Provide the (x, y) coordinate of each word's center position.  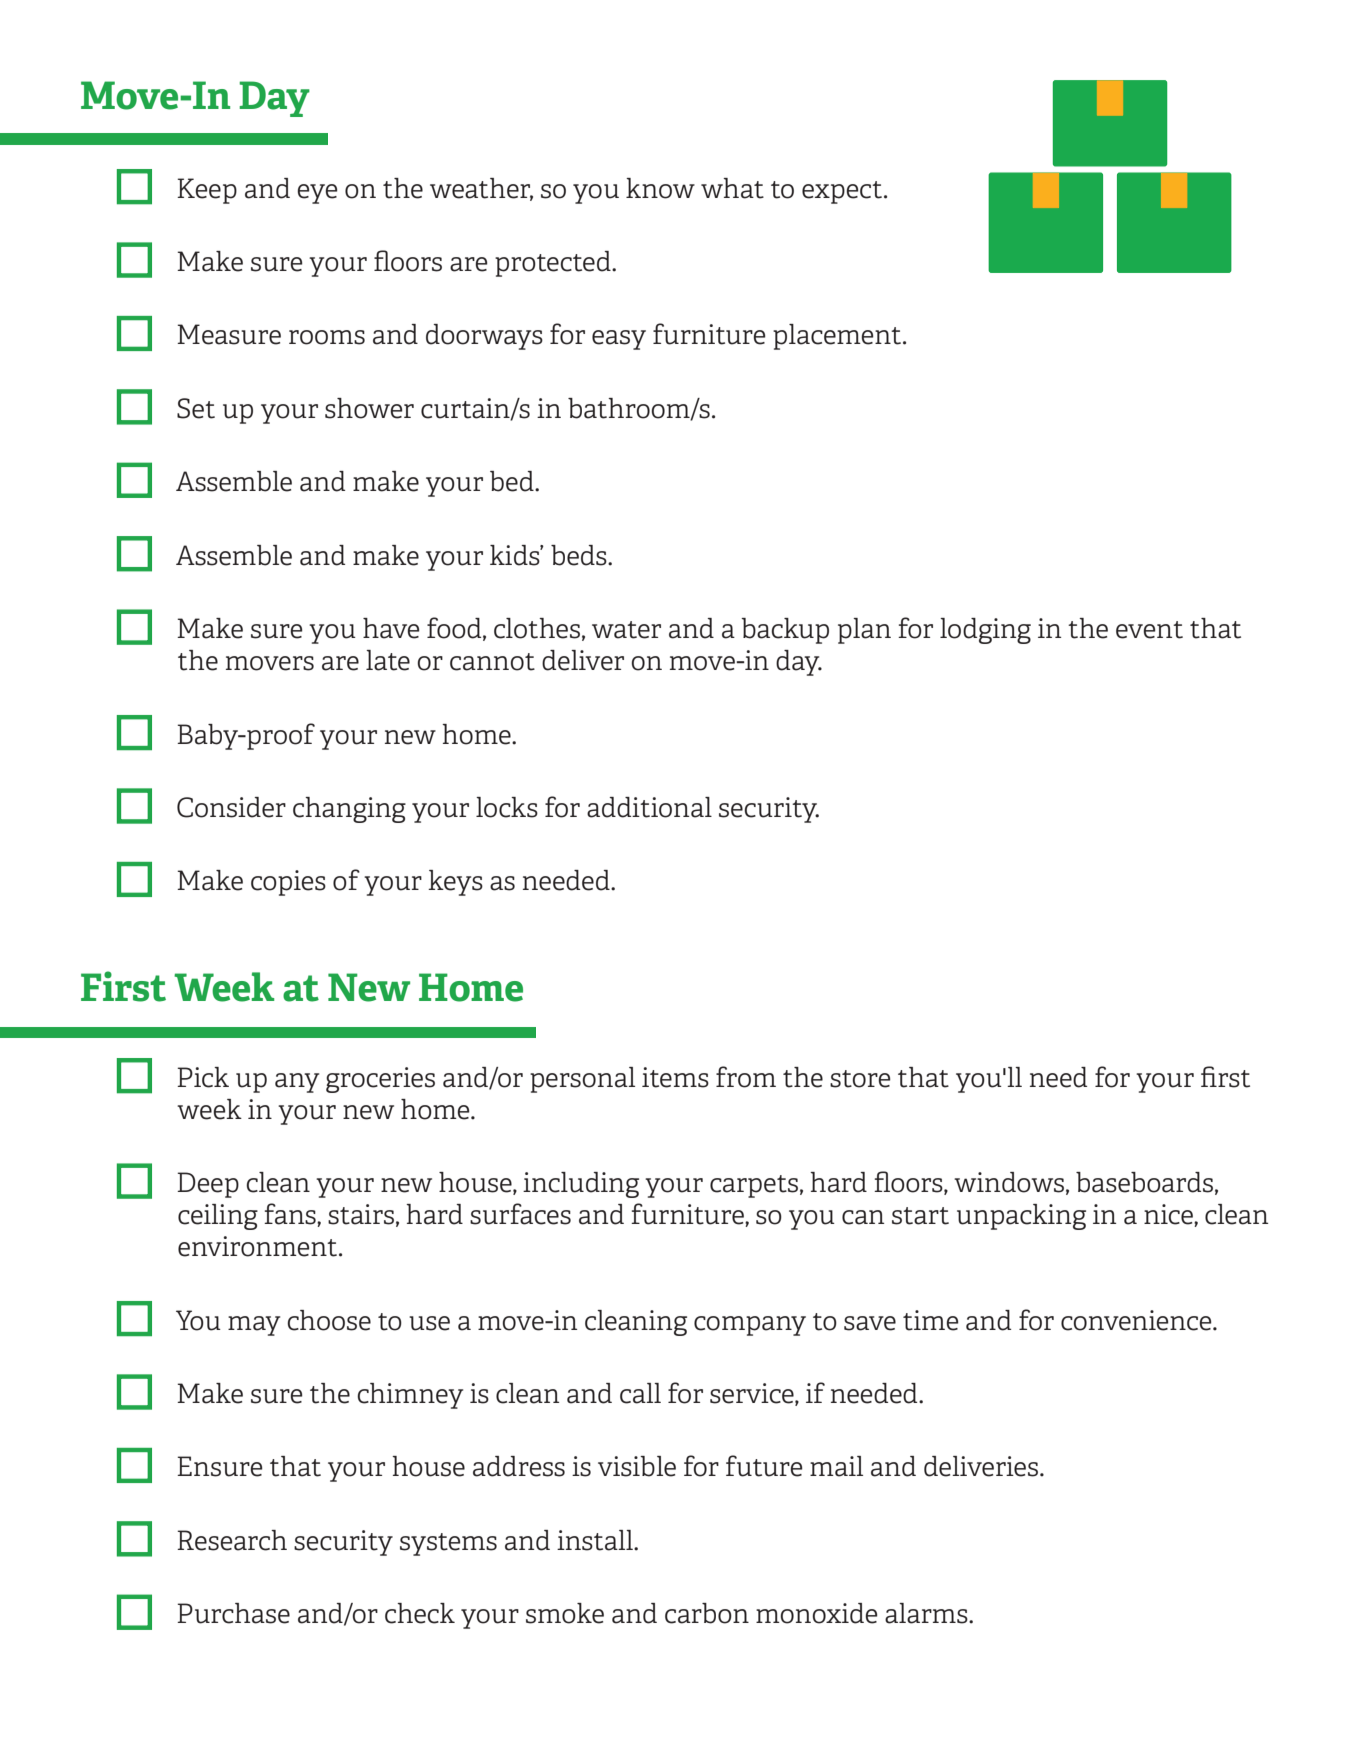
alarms (927, 1613)
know (660, 188)
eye (317, 194)
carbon (707, 1613)
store (860, 1079)
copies (288, 883)
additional (649, 807)
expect (842, 192)
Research (232, 1540)
